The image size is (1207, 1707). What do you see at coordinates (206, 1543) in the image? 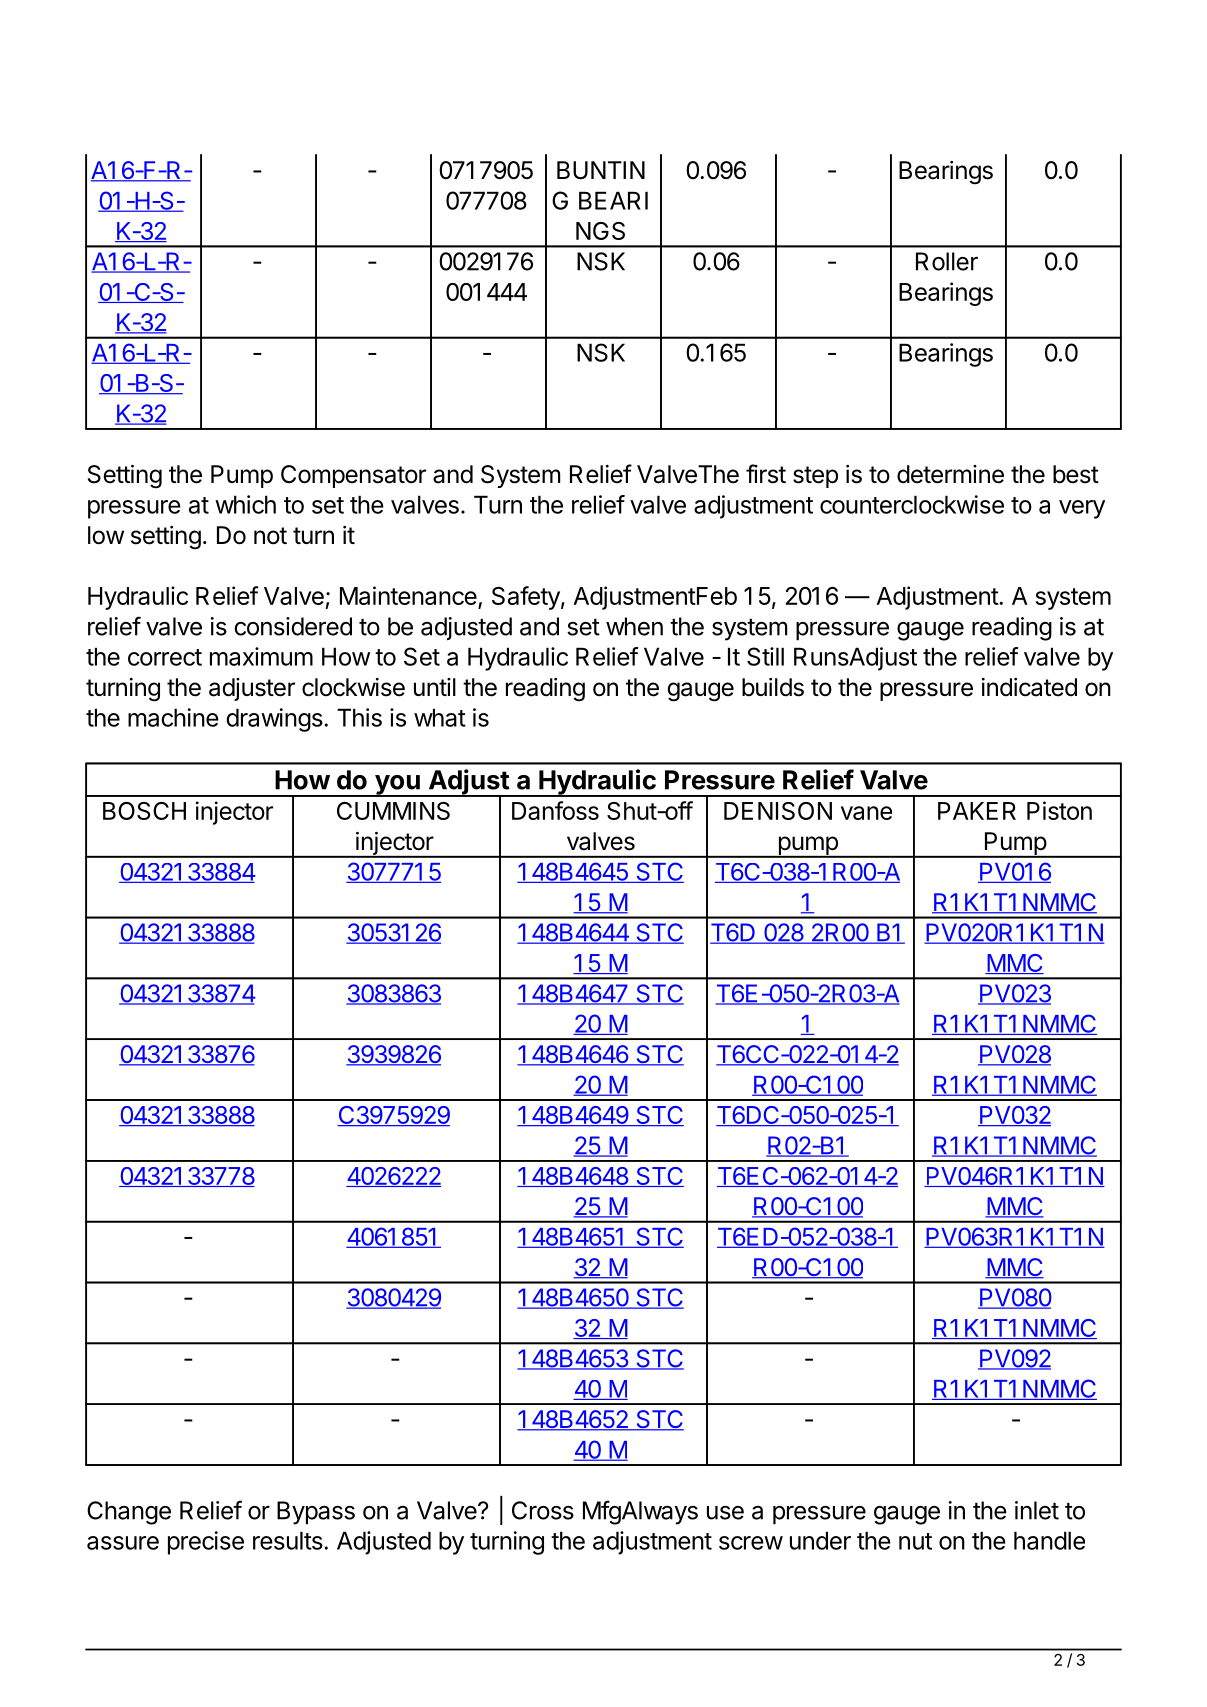
I see `precise` at bounding box center [206, 1543].
